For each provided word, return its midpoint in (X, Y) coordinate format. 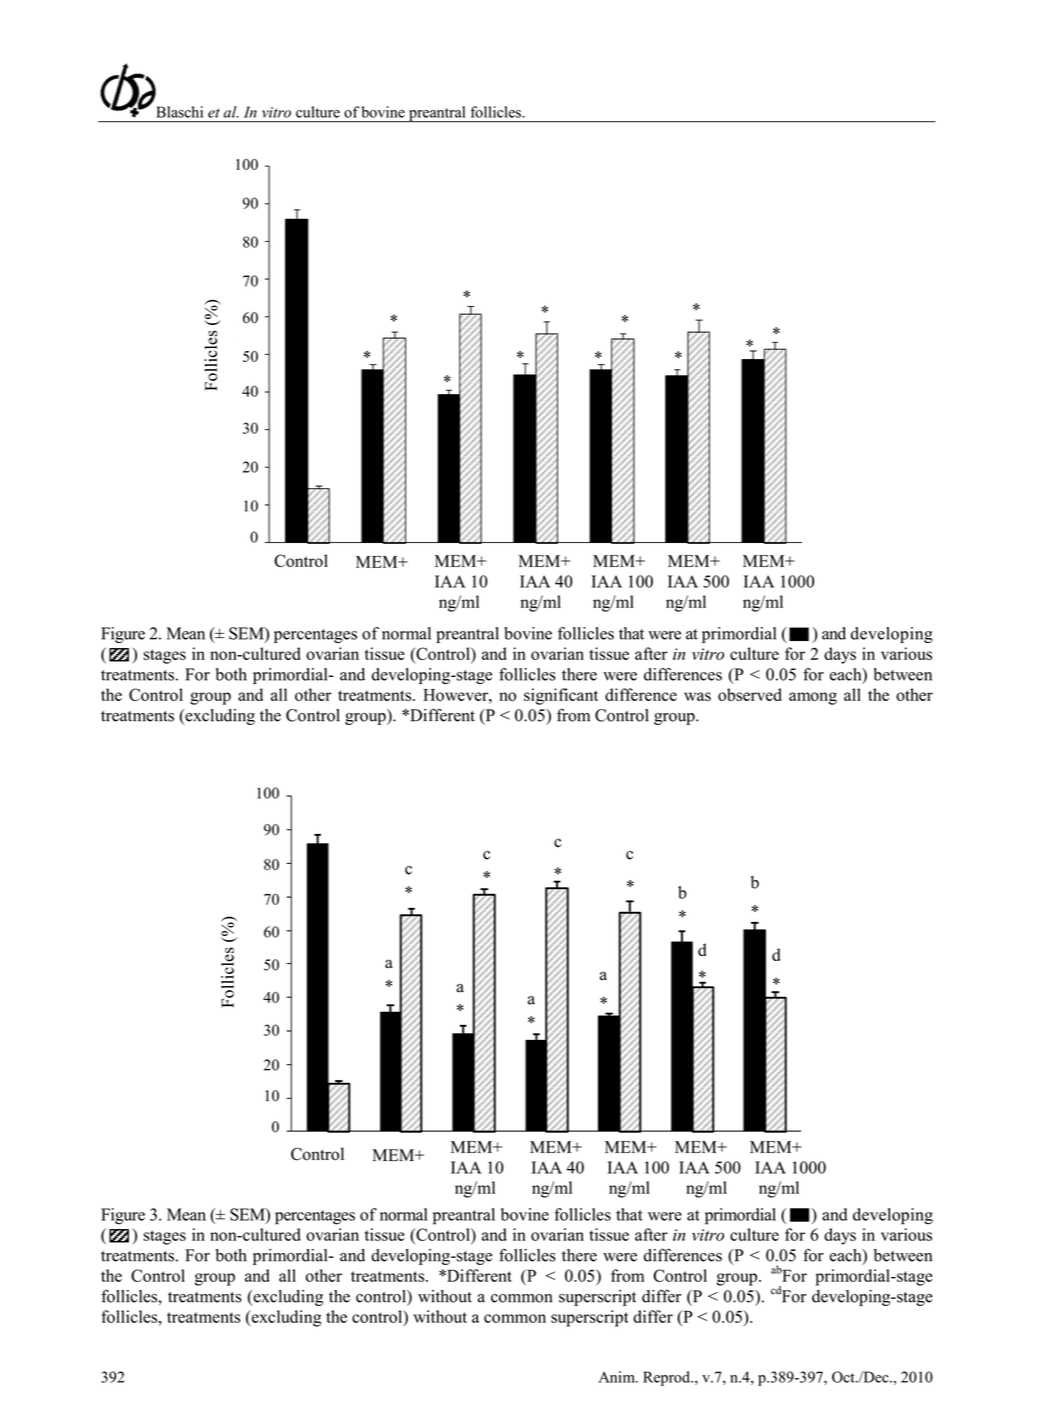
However (456, 695)
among (813, 698)
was (697, 696)
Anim (618, 1377)
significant (561, 696)
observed (750, 694)
